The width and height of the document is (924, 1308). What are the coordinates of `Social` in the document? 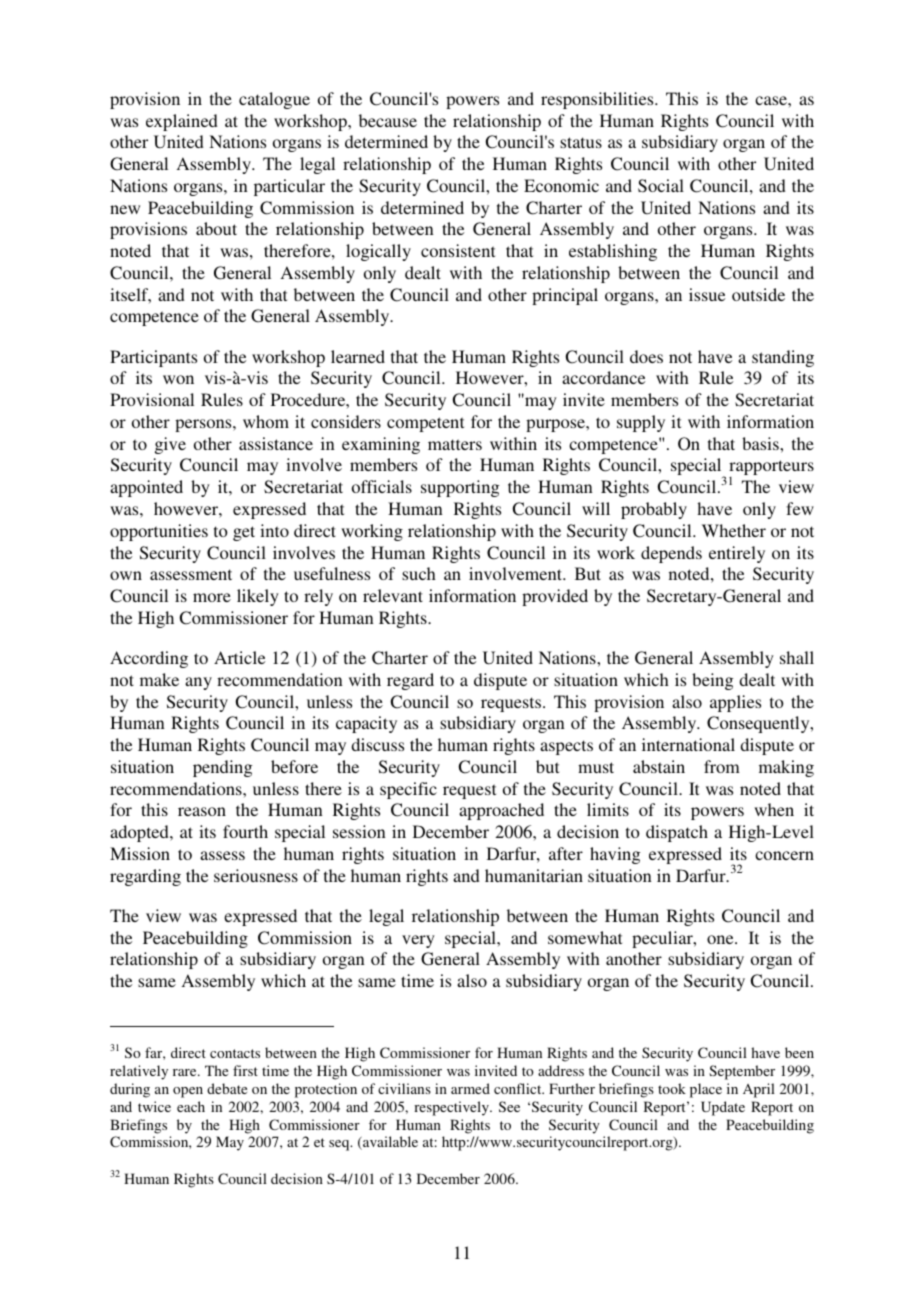 It's located at (661, 186).
